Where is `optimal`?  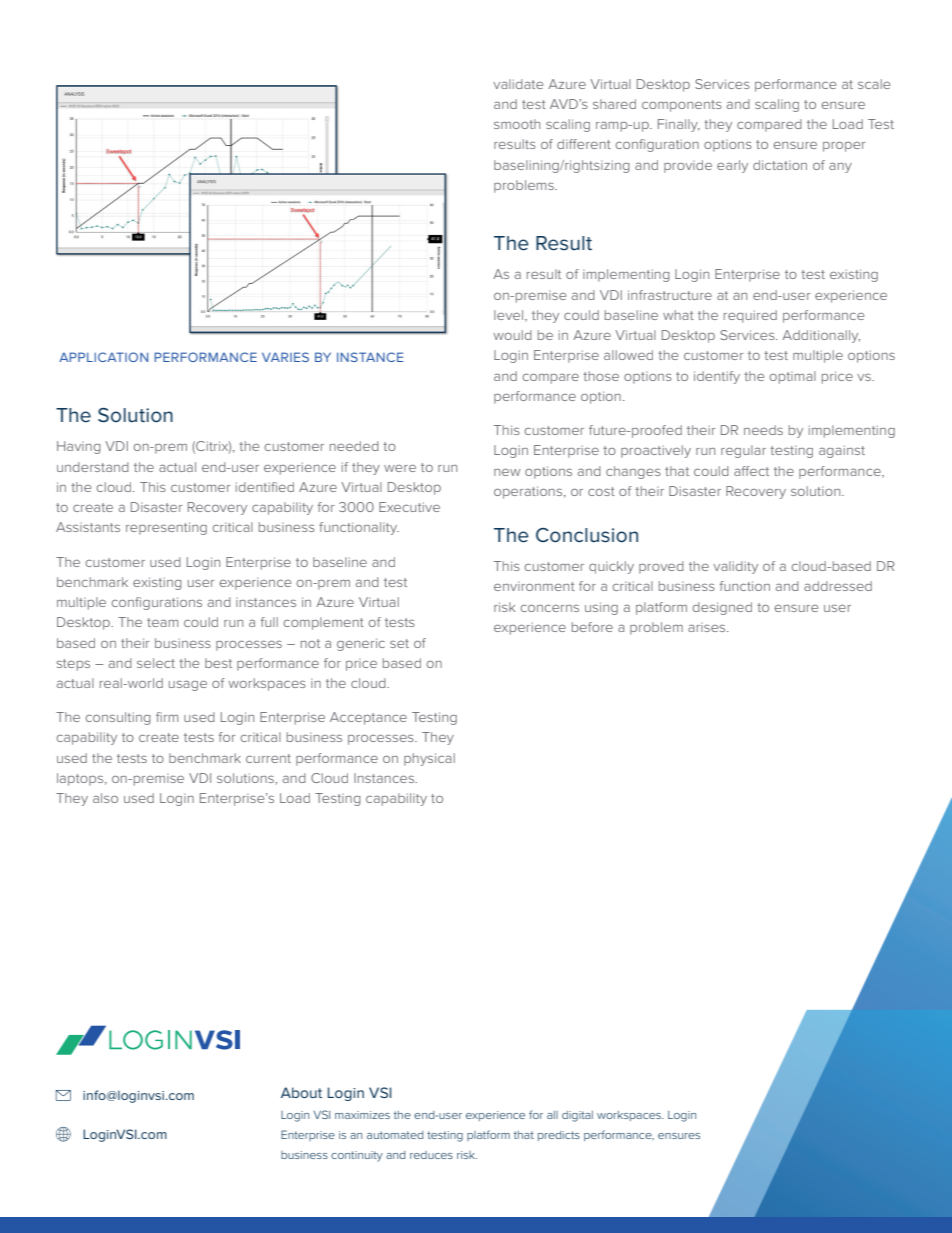
optimal is located at coordinates (793, 377).
